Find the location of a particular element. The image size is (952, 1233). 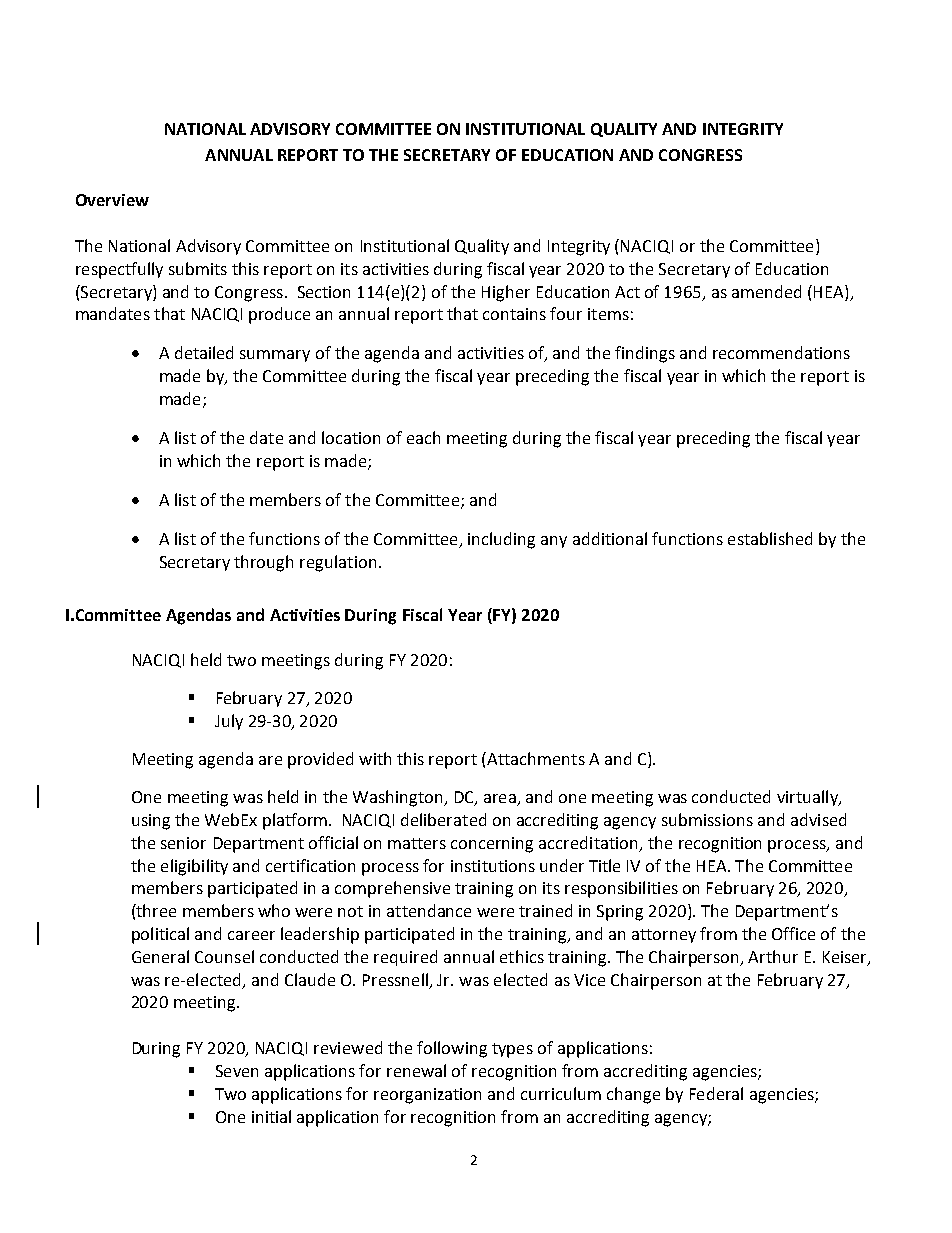

amended is located at coordinates (766, 291).
